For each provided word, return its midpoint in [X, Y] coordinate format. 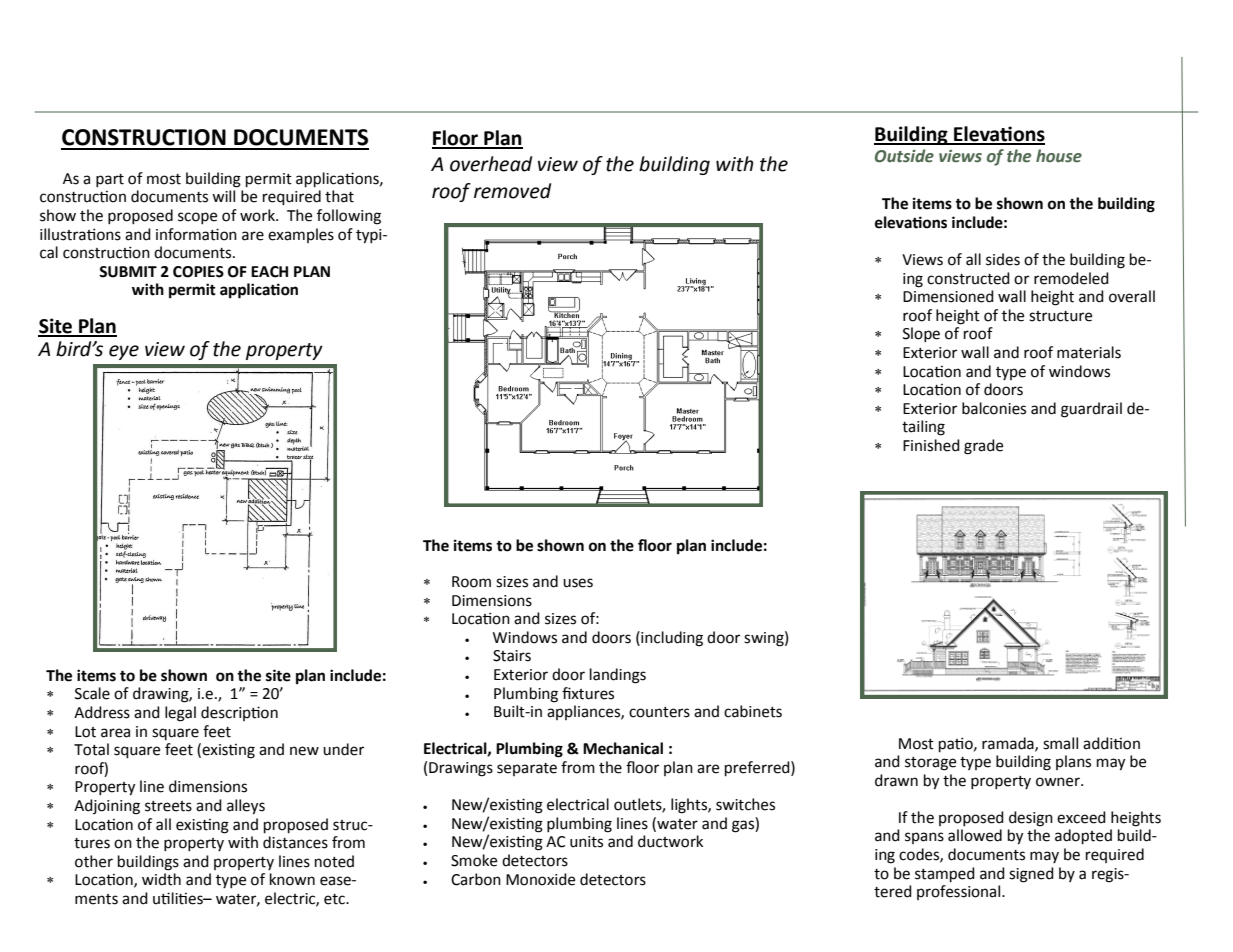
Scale [92, 693]
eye [124, 352]
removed [512, 191]
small [1060, 743]
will [223, 196]
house [1059, 156]
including [671, 639]
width [161, 879]
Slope [921, 334]
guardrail [1091, 410]
